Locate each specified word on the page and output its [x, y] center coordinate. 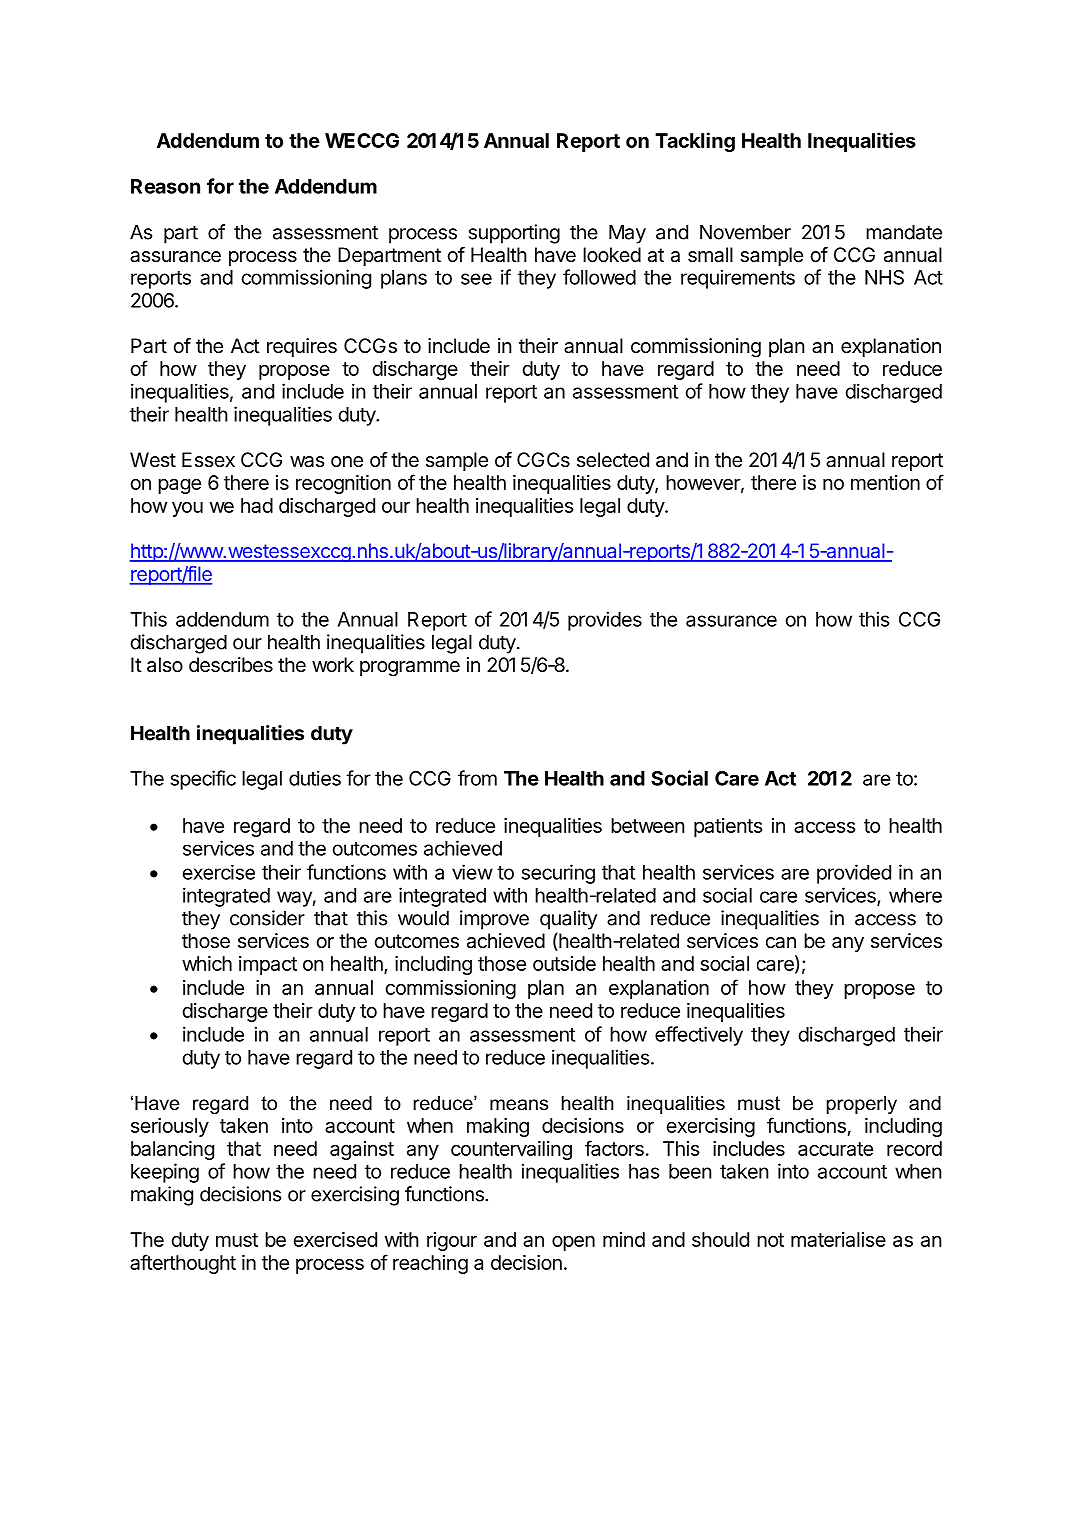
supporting [514, 234]
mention [885, 482]
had [257, 505]
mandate [904, 232]
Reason [165, 186]
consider [267, 918]
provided [854, 874]
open [573, 1243]
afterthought [183, 1264]
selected [613, 460]
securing [558, 874]
